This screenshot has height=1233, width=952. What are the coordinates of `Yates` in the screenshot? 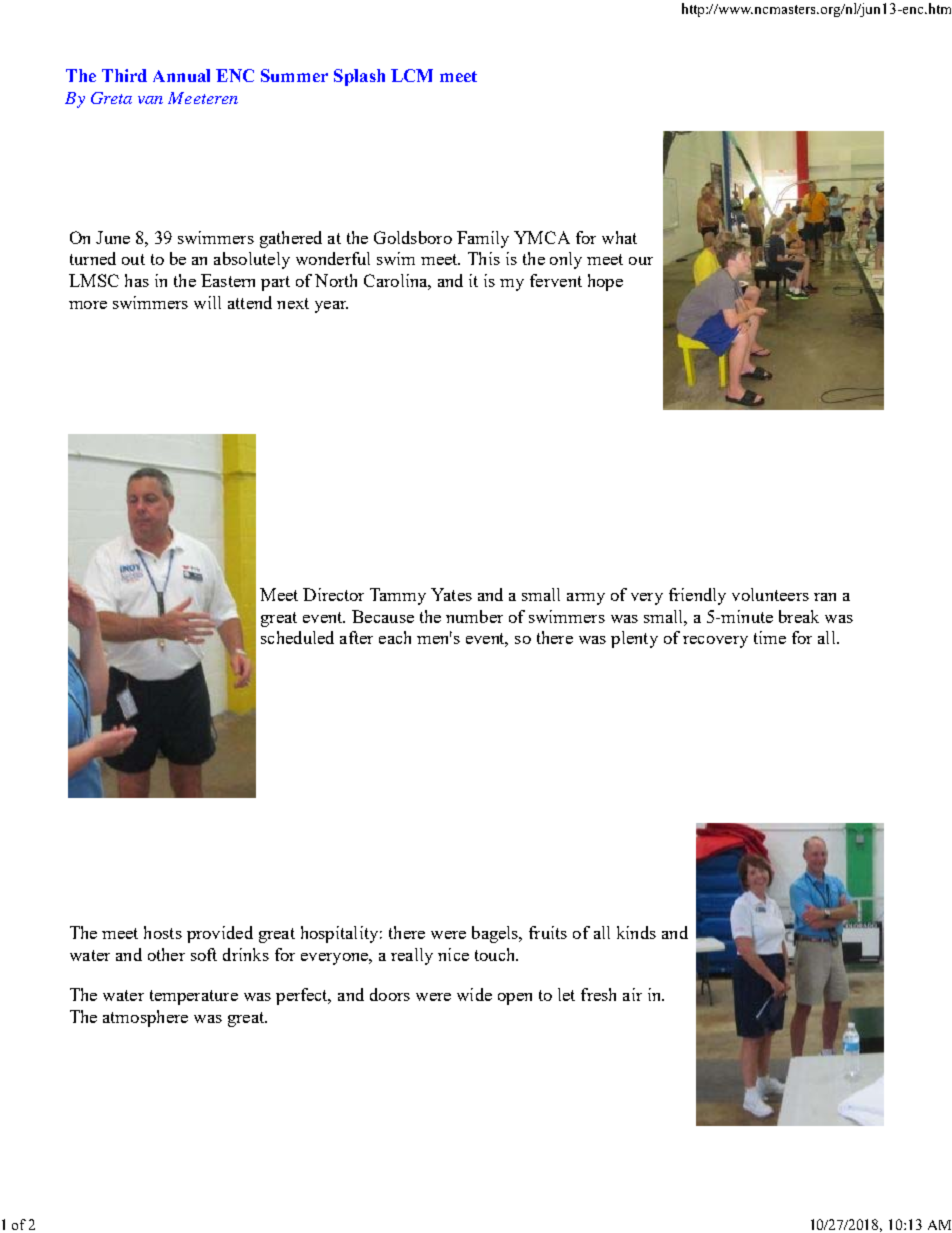 It's located at (451, 594).
